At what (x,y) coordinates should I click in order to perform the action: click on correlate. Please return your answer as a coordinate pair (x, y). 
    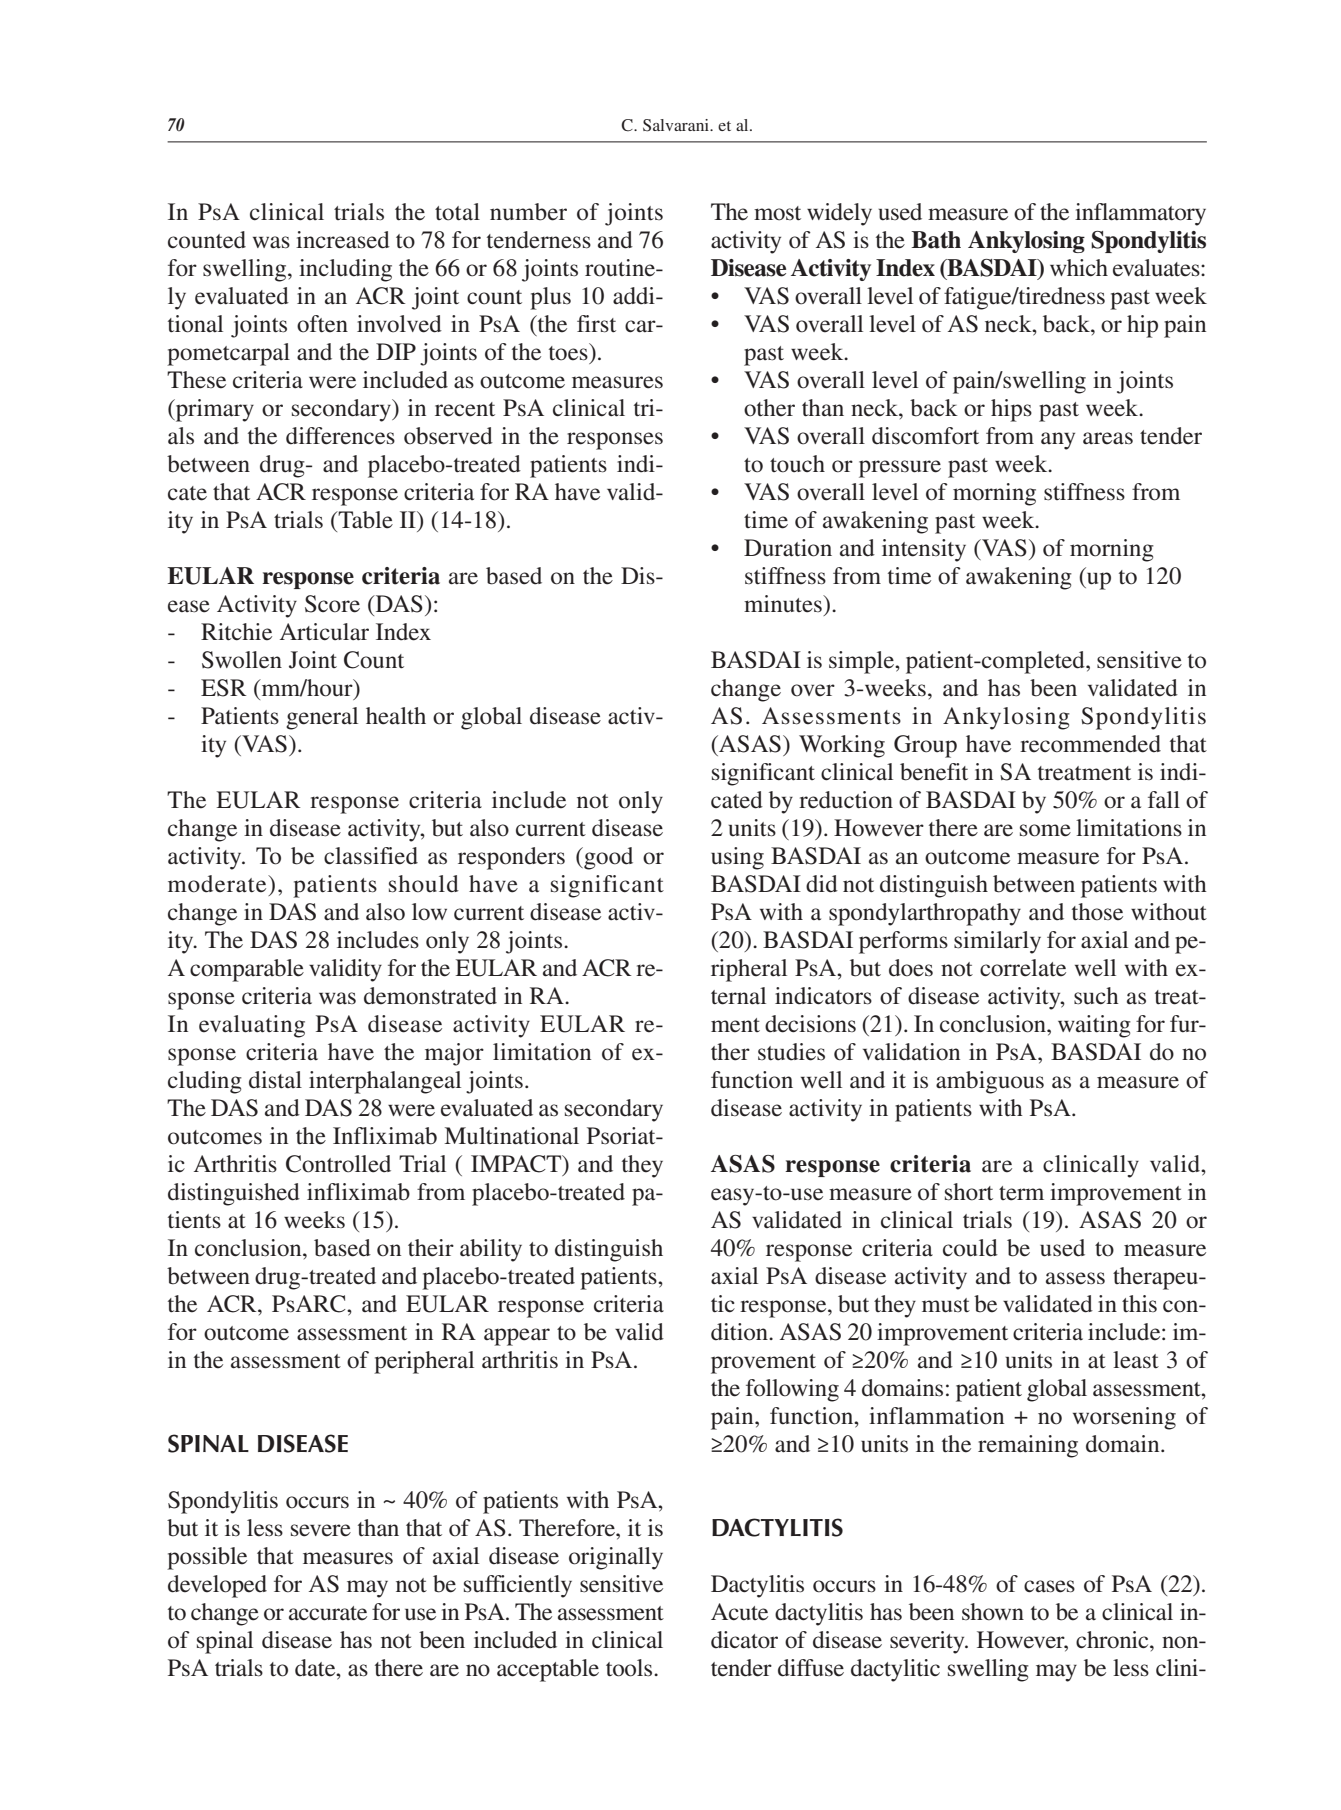
    Looking at the image, I should click on (1023, 968).
